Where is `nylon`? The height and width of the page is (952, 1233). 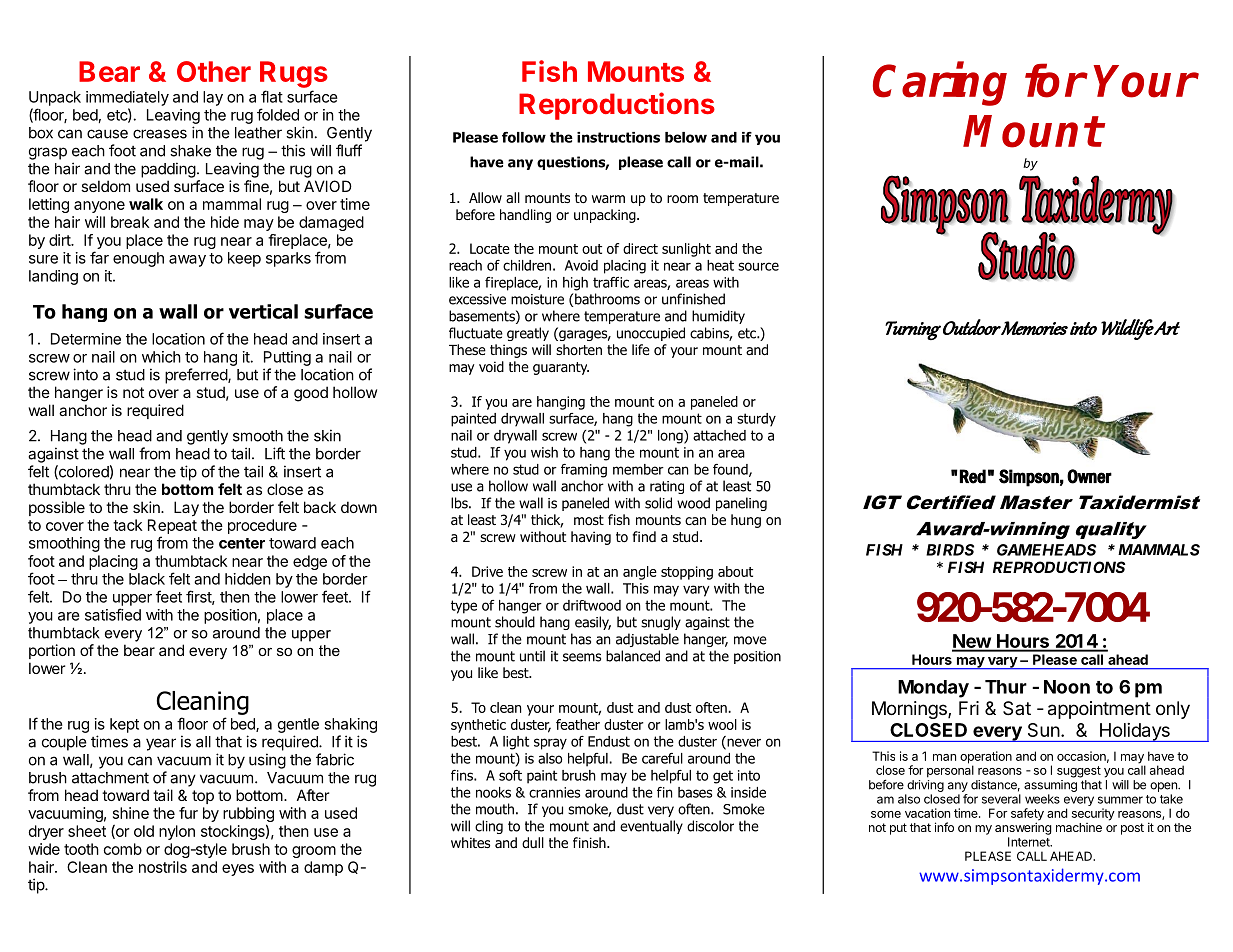
nylon is located at coordinates (177, 832).
